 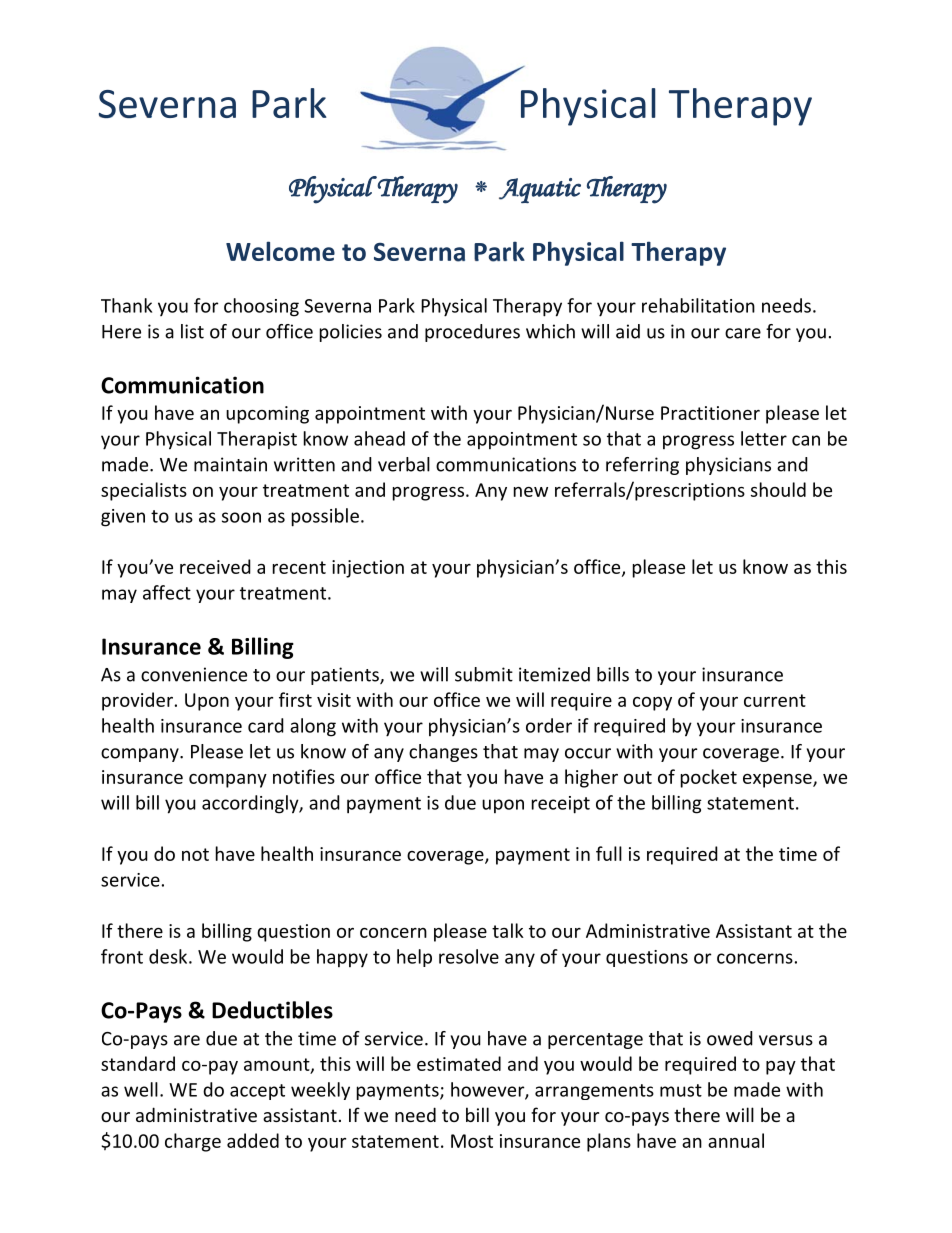 I want to click on submit, so click(x=484, y=674).
